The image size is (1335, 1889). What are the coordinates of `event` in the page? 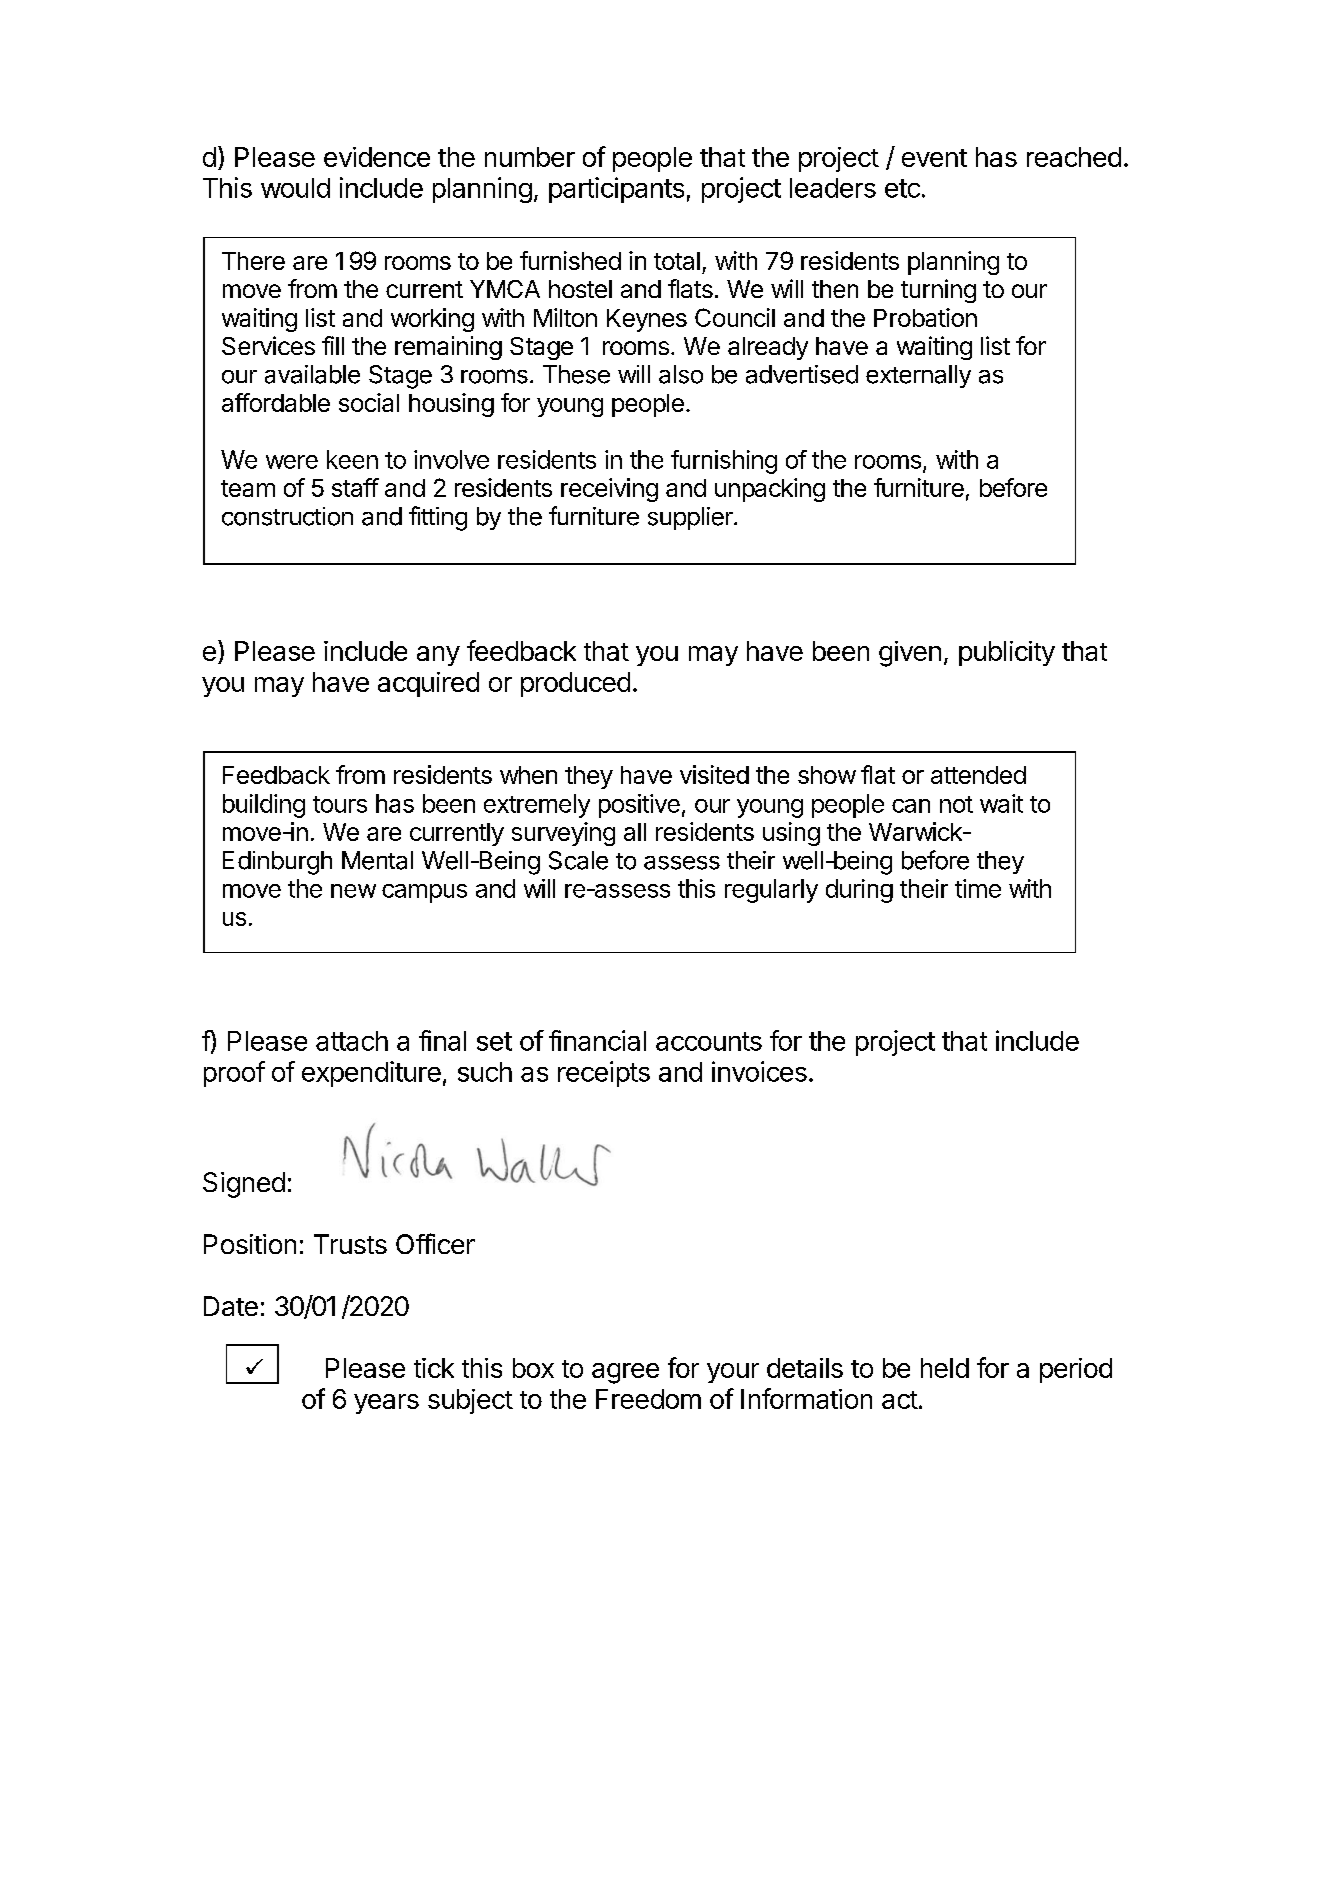 It's located at (934, 158).
